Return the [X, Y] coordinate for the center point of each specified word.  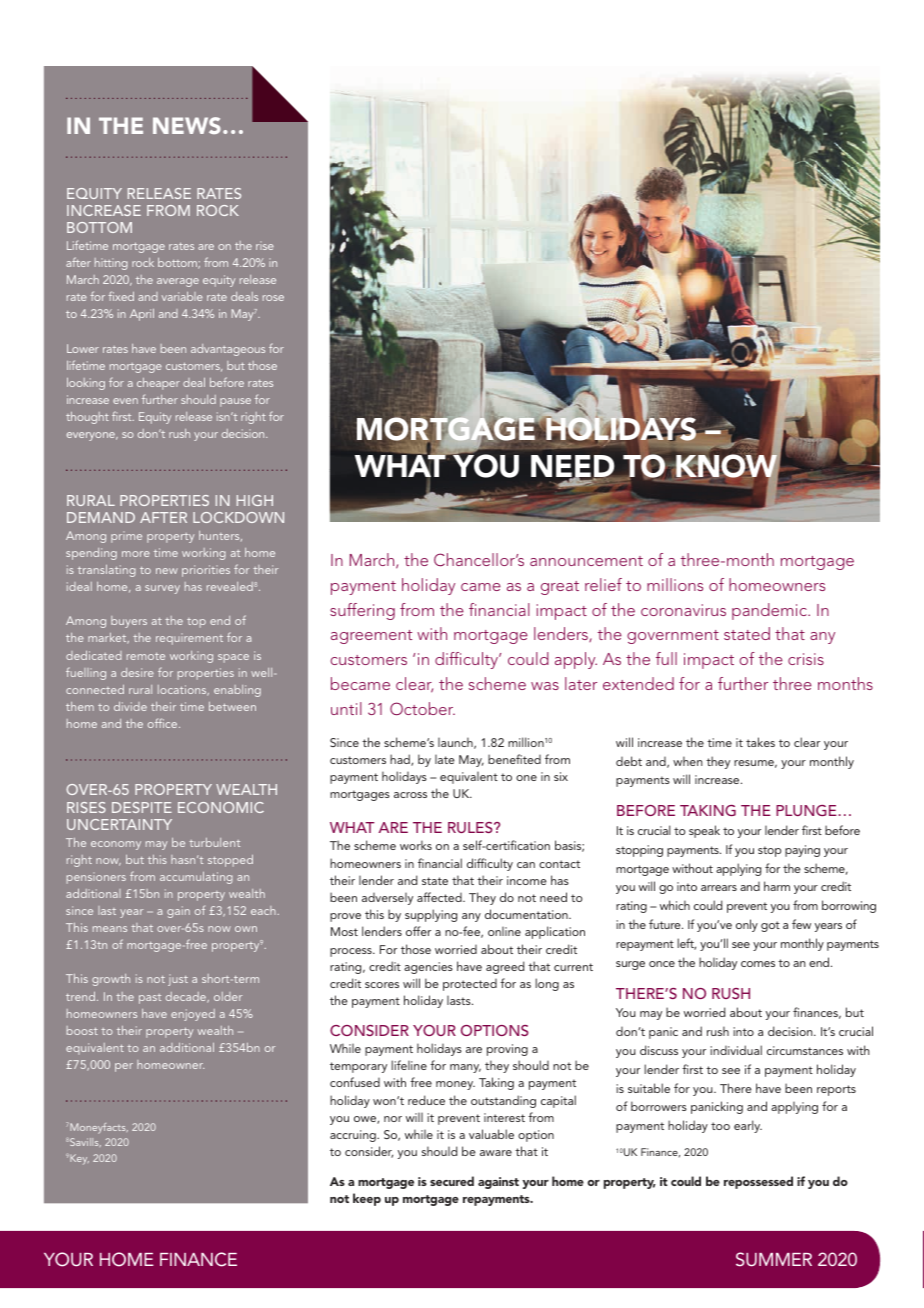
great [560, 588]
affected [440, 897]
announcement [586, 561]
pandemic [770, 611]
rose [273, 298]
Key [78, 1159]
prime [126, 537]
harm [777, 886]
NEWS [187, 125]
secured [452, 1181]
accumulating [196, 878]
